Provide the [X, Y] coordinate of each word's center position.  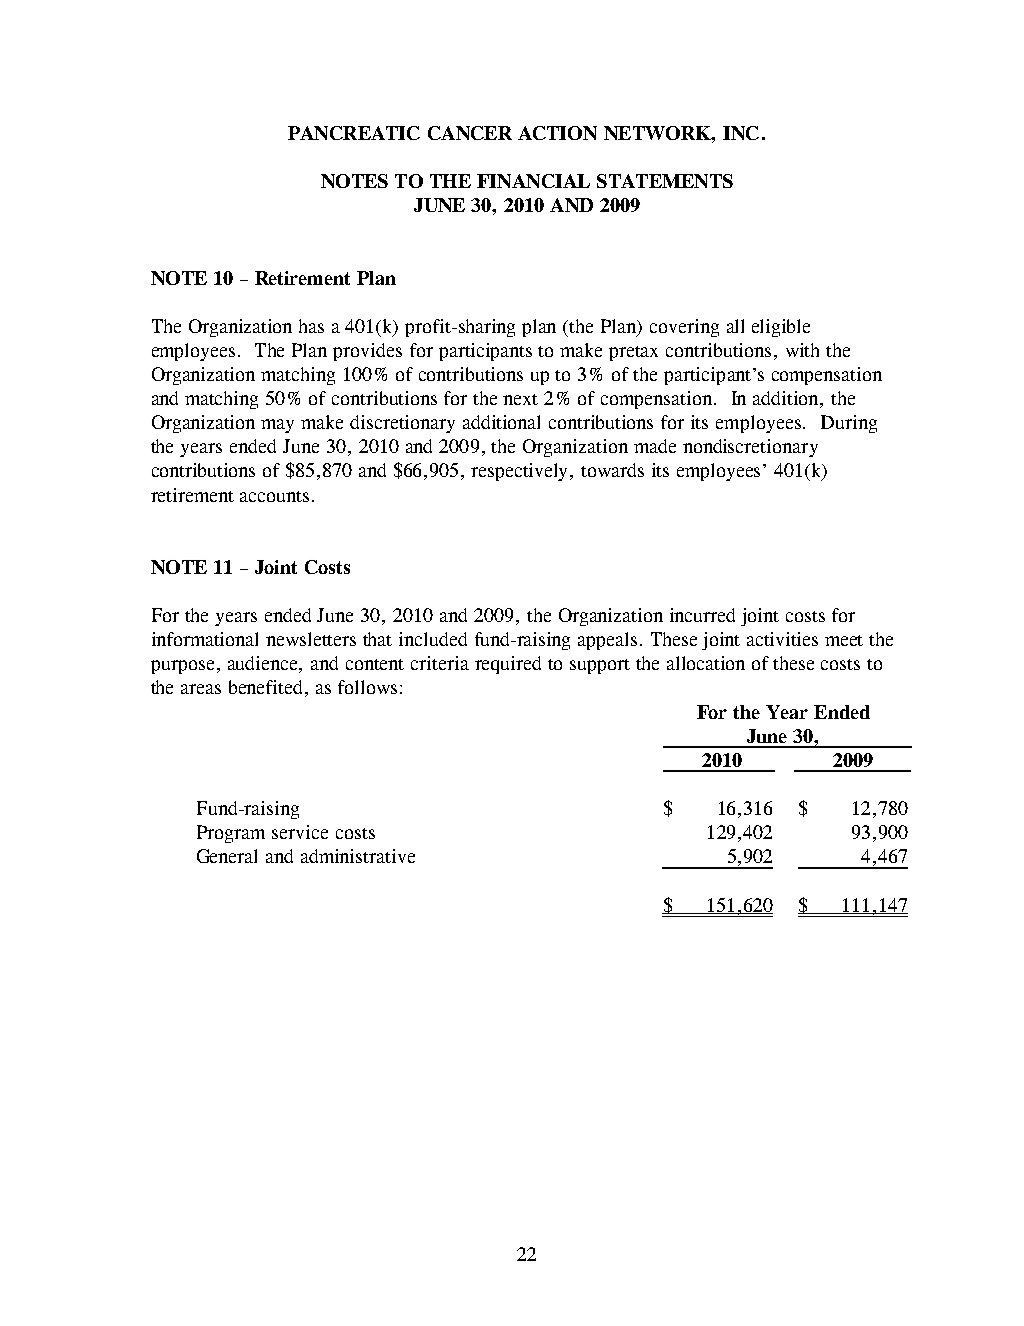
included [433, 639]
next [520, 399]
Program [231, 834]
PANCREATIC [354, 133]
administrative [358, 856]
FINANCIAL [533, 181]
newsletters [311, 639]
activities [782, 639]
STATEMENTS [665, 181]
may [277, 426]
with [802, 350]
